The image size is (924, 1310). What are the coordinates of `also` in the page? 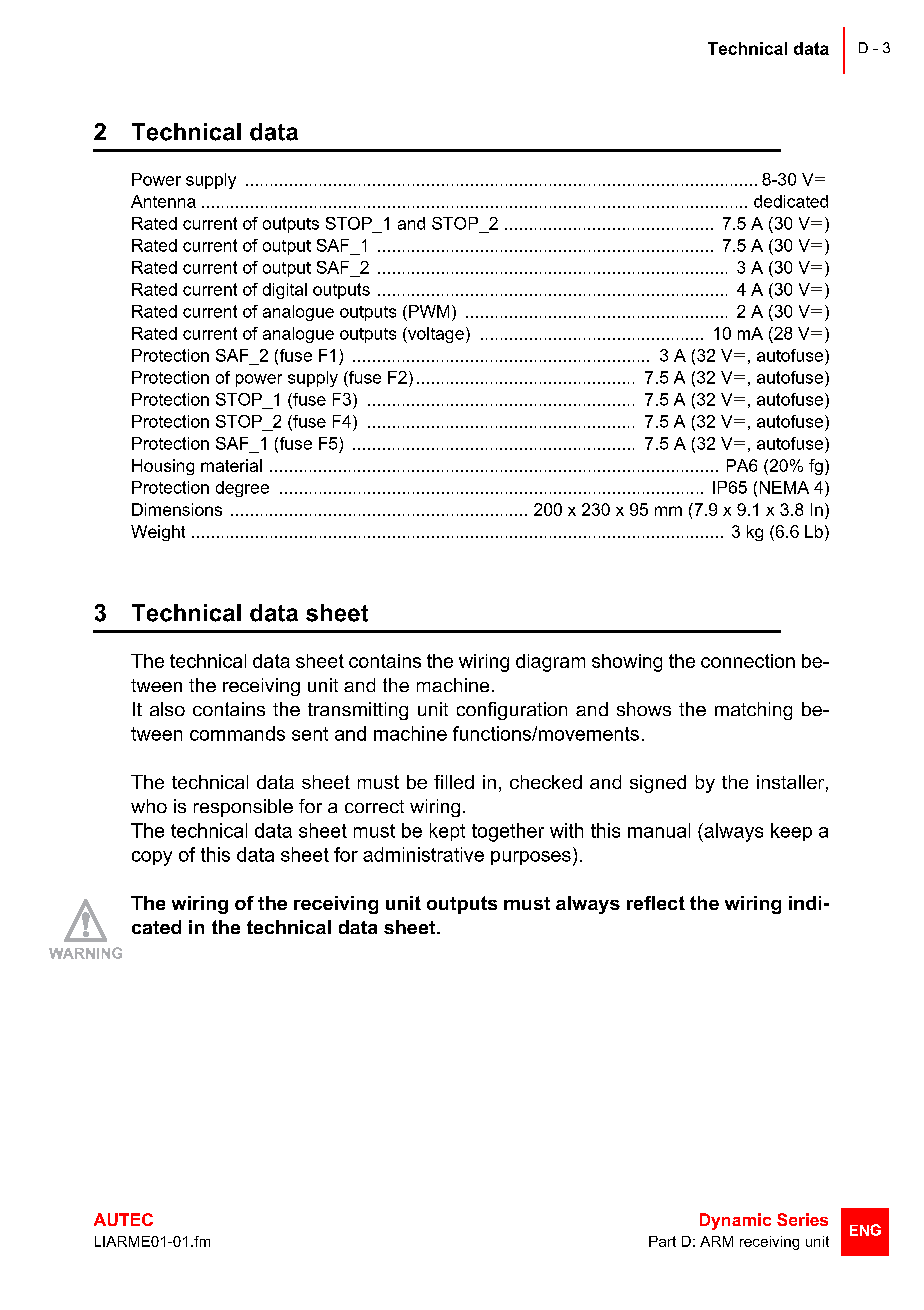 It's located at (167, 709).
